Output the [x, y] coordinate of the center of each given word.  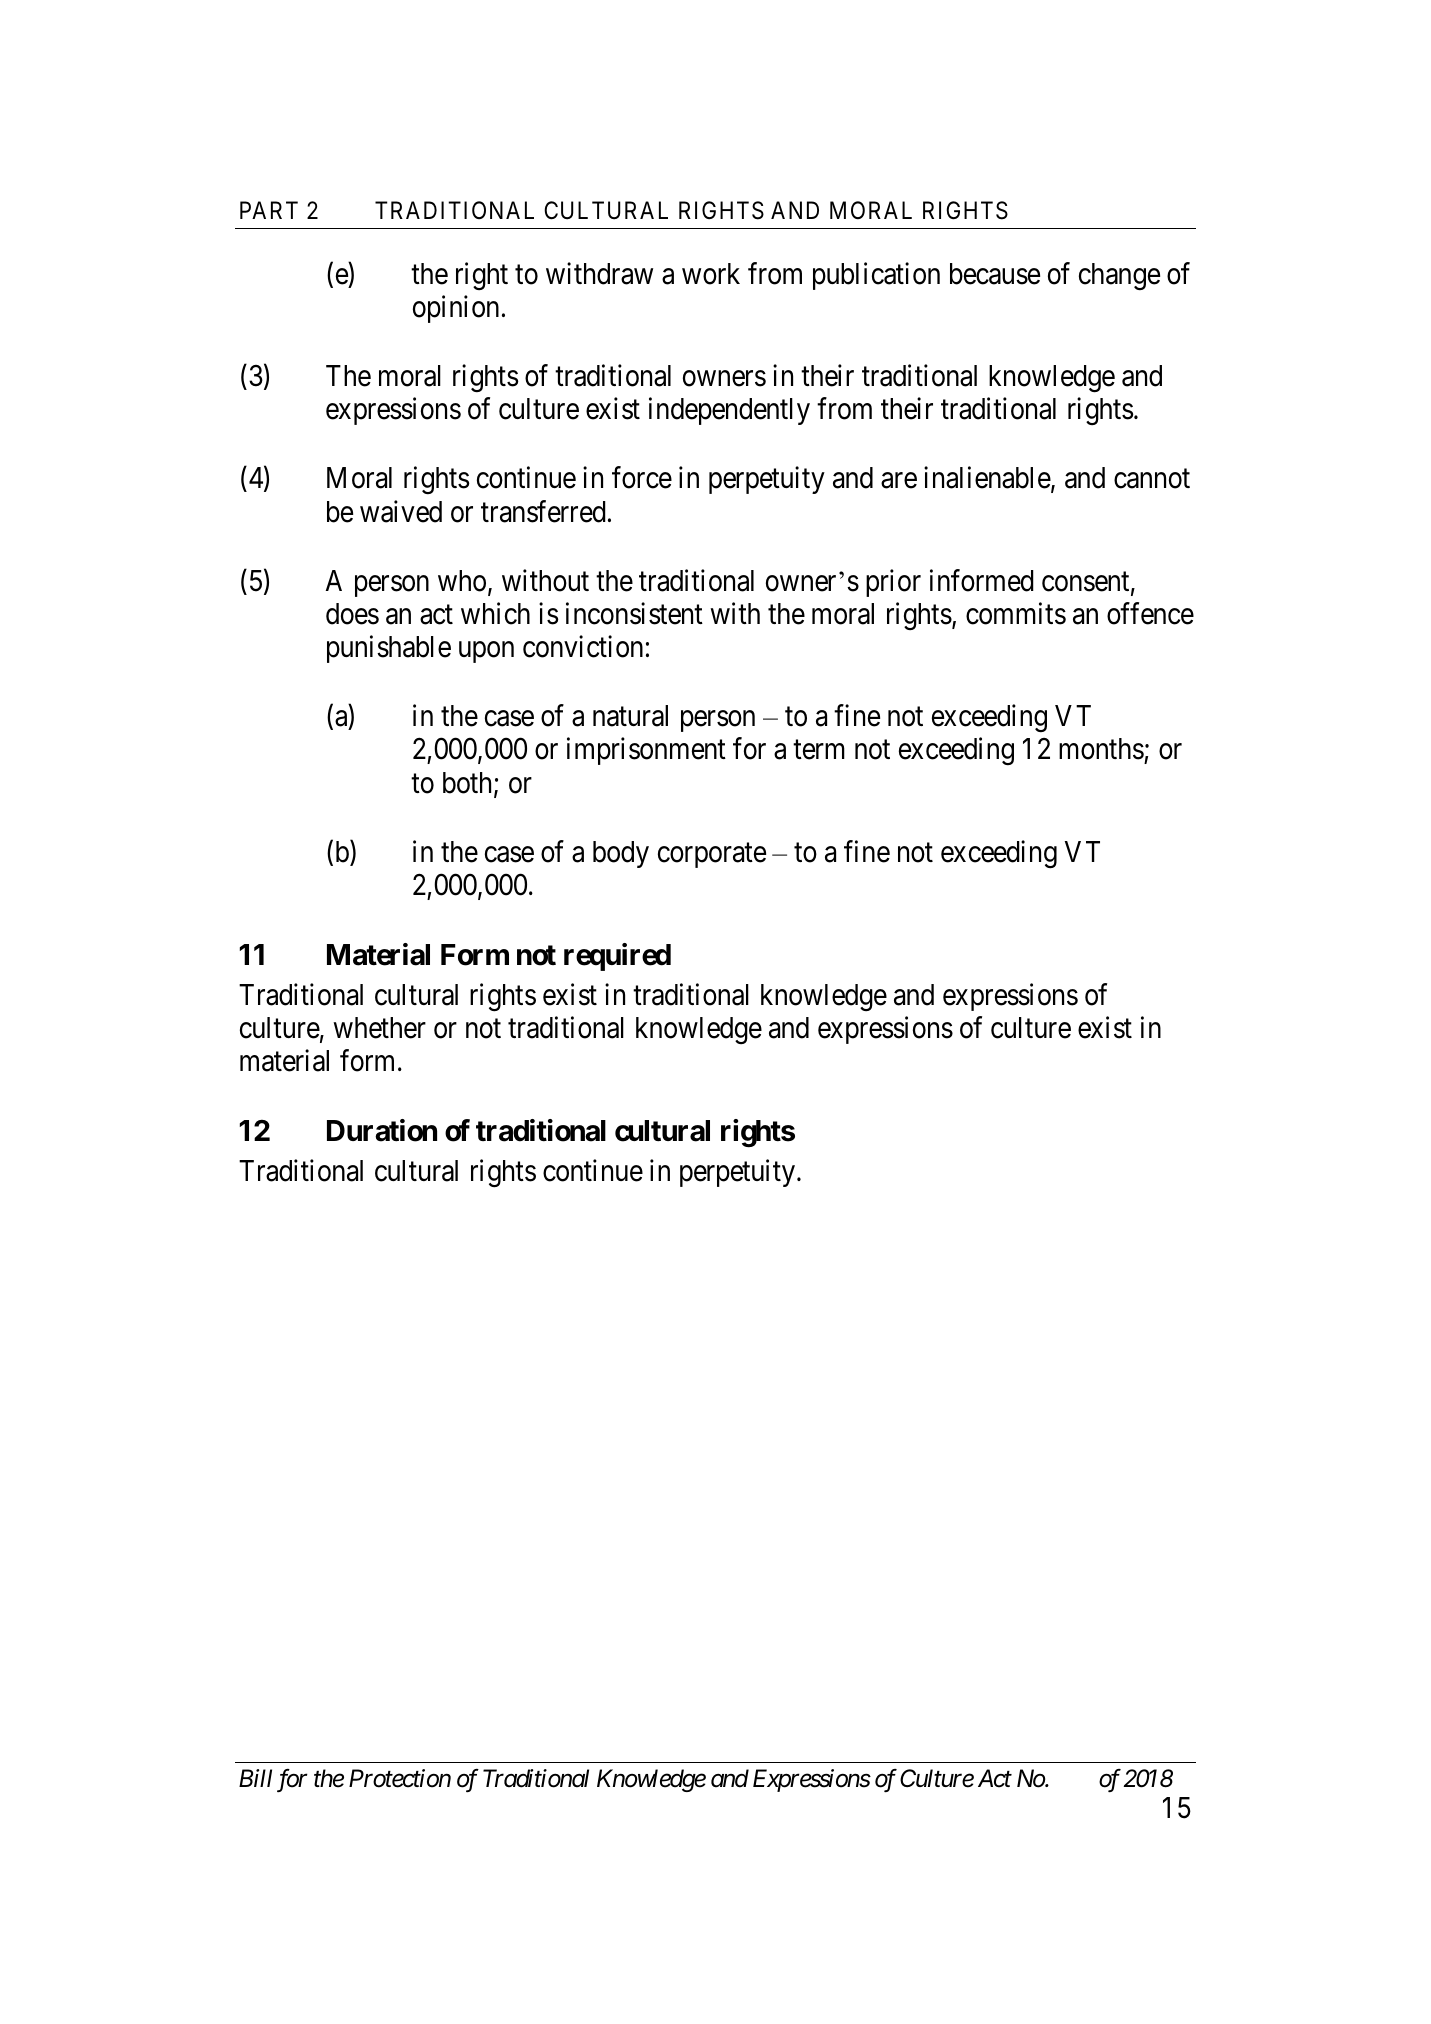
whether [379, 1028]
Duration [382, 1130]
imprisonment [646, 751]
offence [1150, 613]
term [819, 750]
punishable [389, 649]
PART [269, 210]
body [621, 854]
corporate [712, 855]
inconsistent [634, 613]
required [617, 957]
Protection [400, 1778]
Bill [255, 1778]
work [711, 274]
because [995, 274]
